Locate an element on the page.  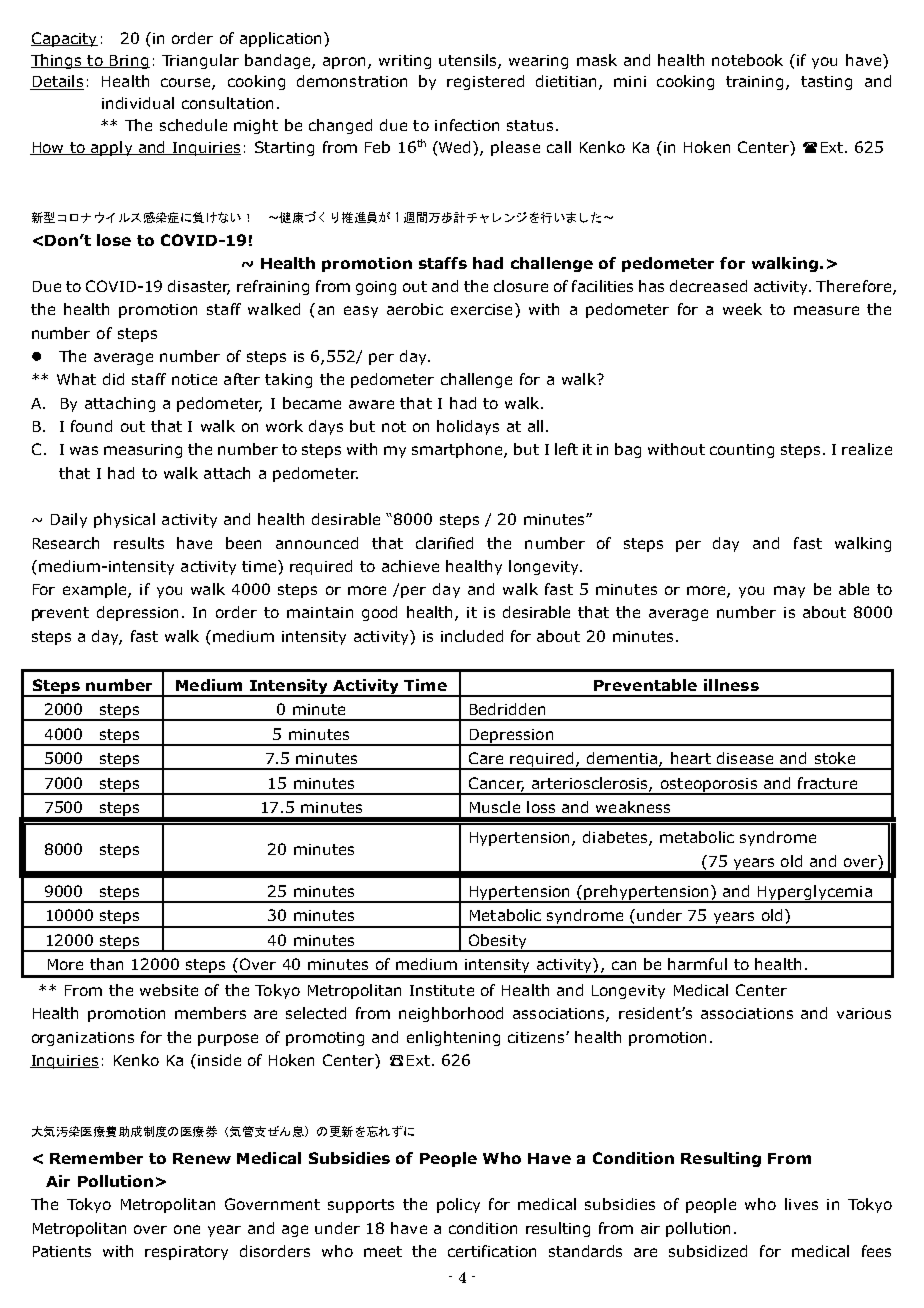
registered is located at coordinates (485, 82).
